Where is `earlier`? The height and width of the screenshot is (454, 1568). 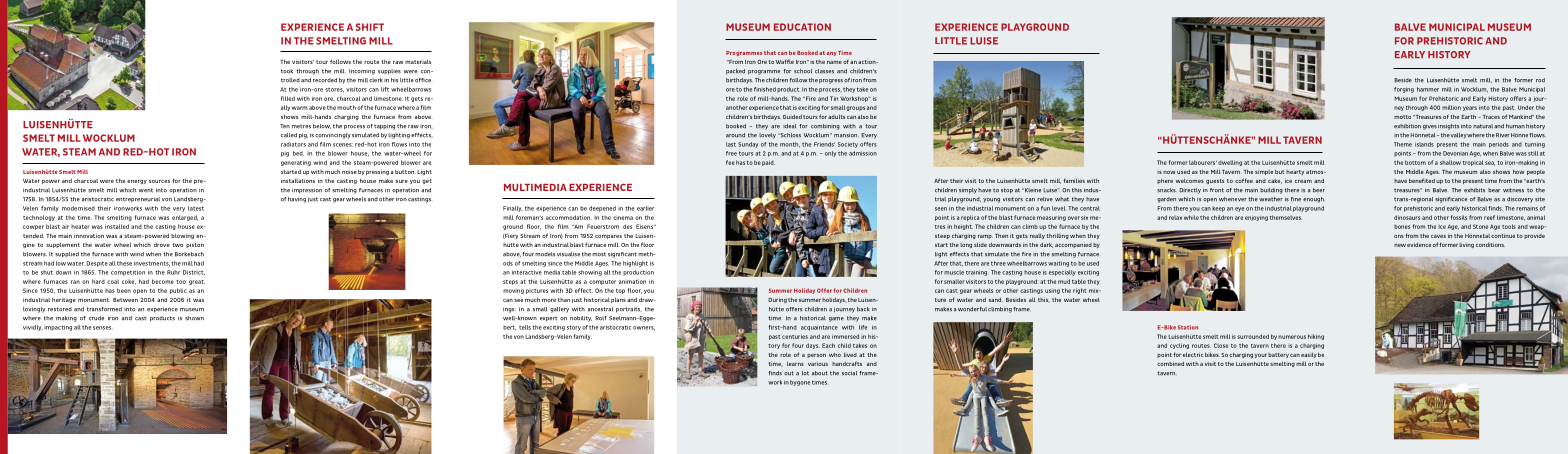 earlier is located at coordinates (645, 208).
